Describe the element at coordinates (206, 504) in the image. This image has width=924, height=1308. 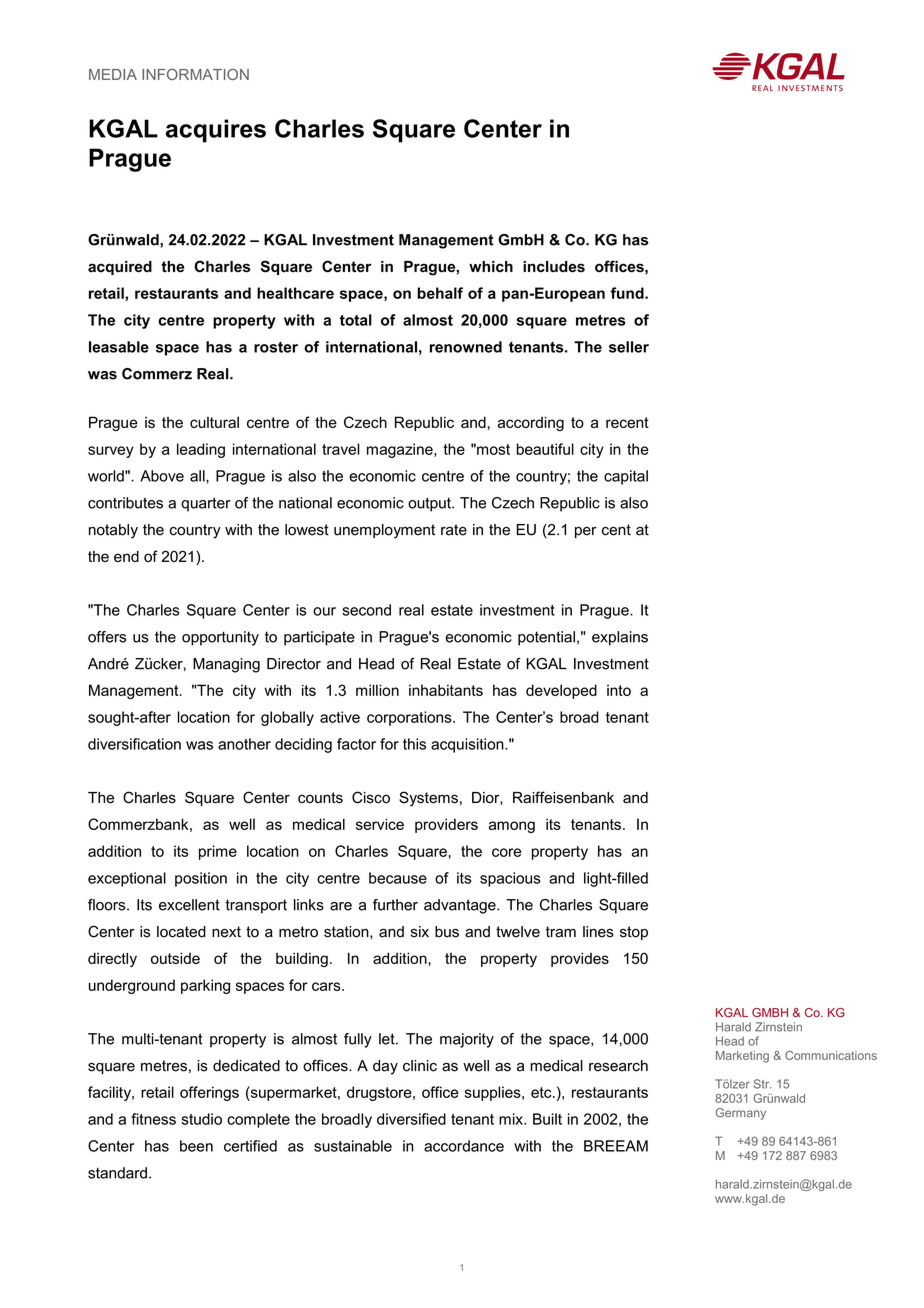
I see `quarter` at that location.
